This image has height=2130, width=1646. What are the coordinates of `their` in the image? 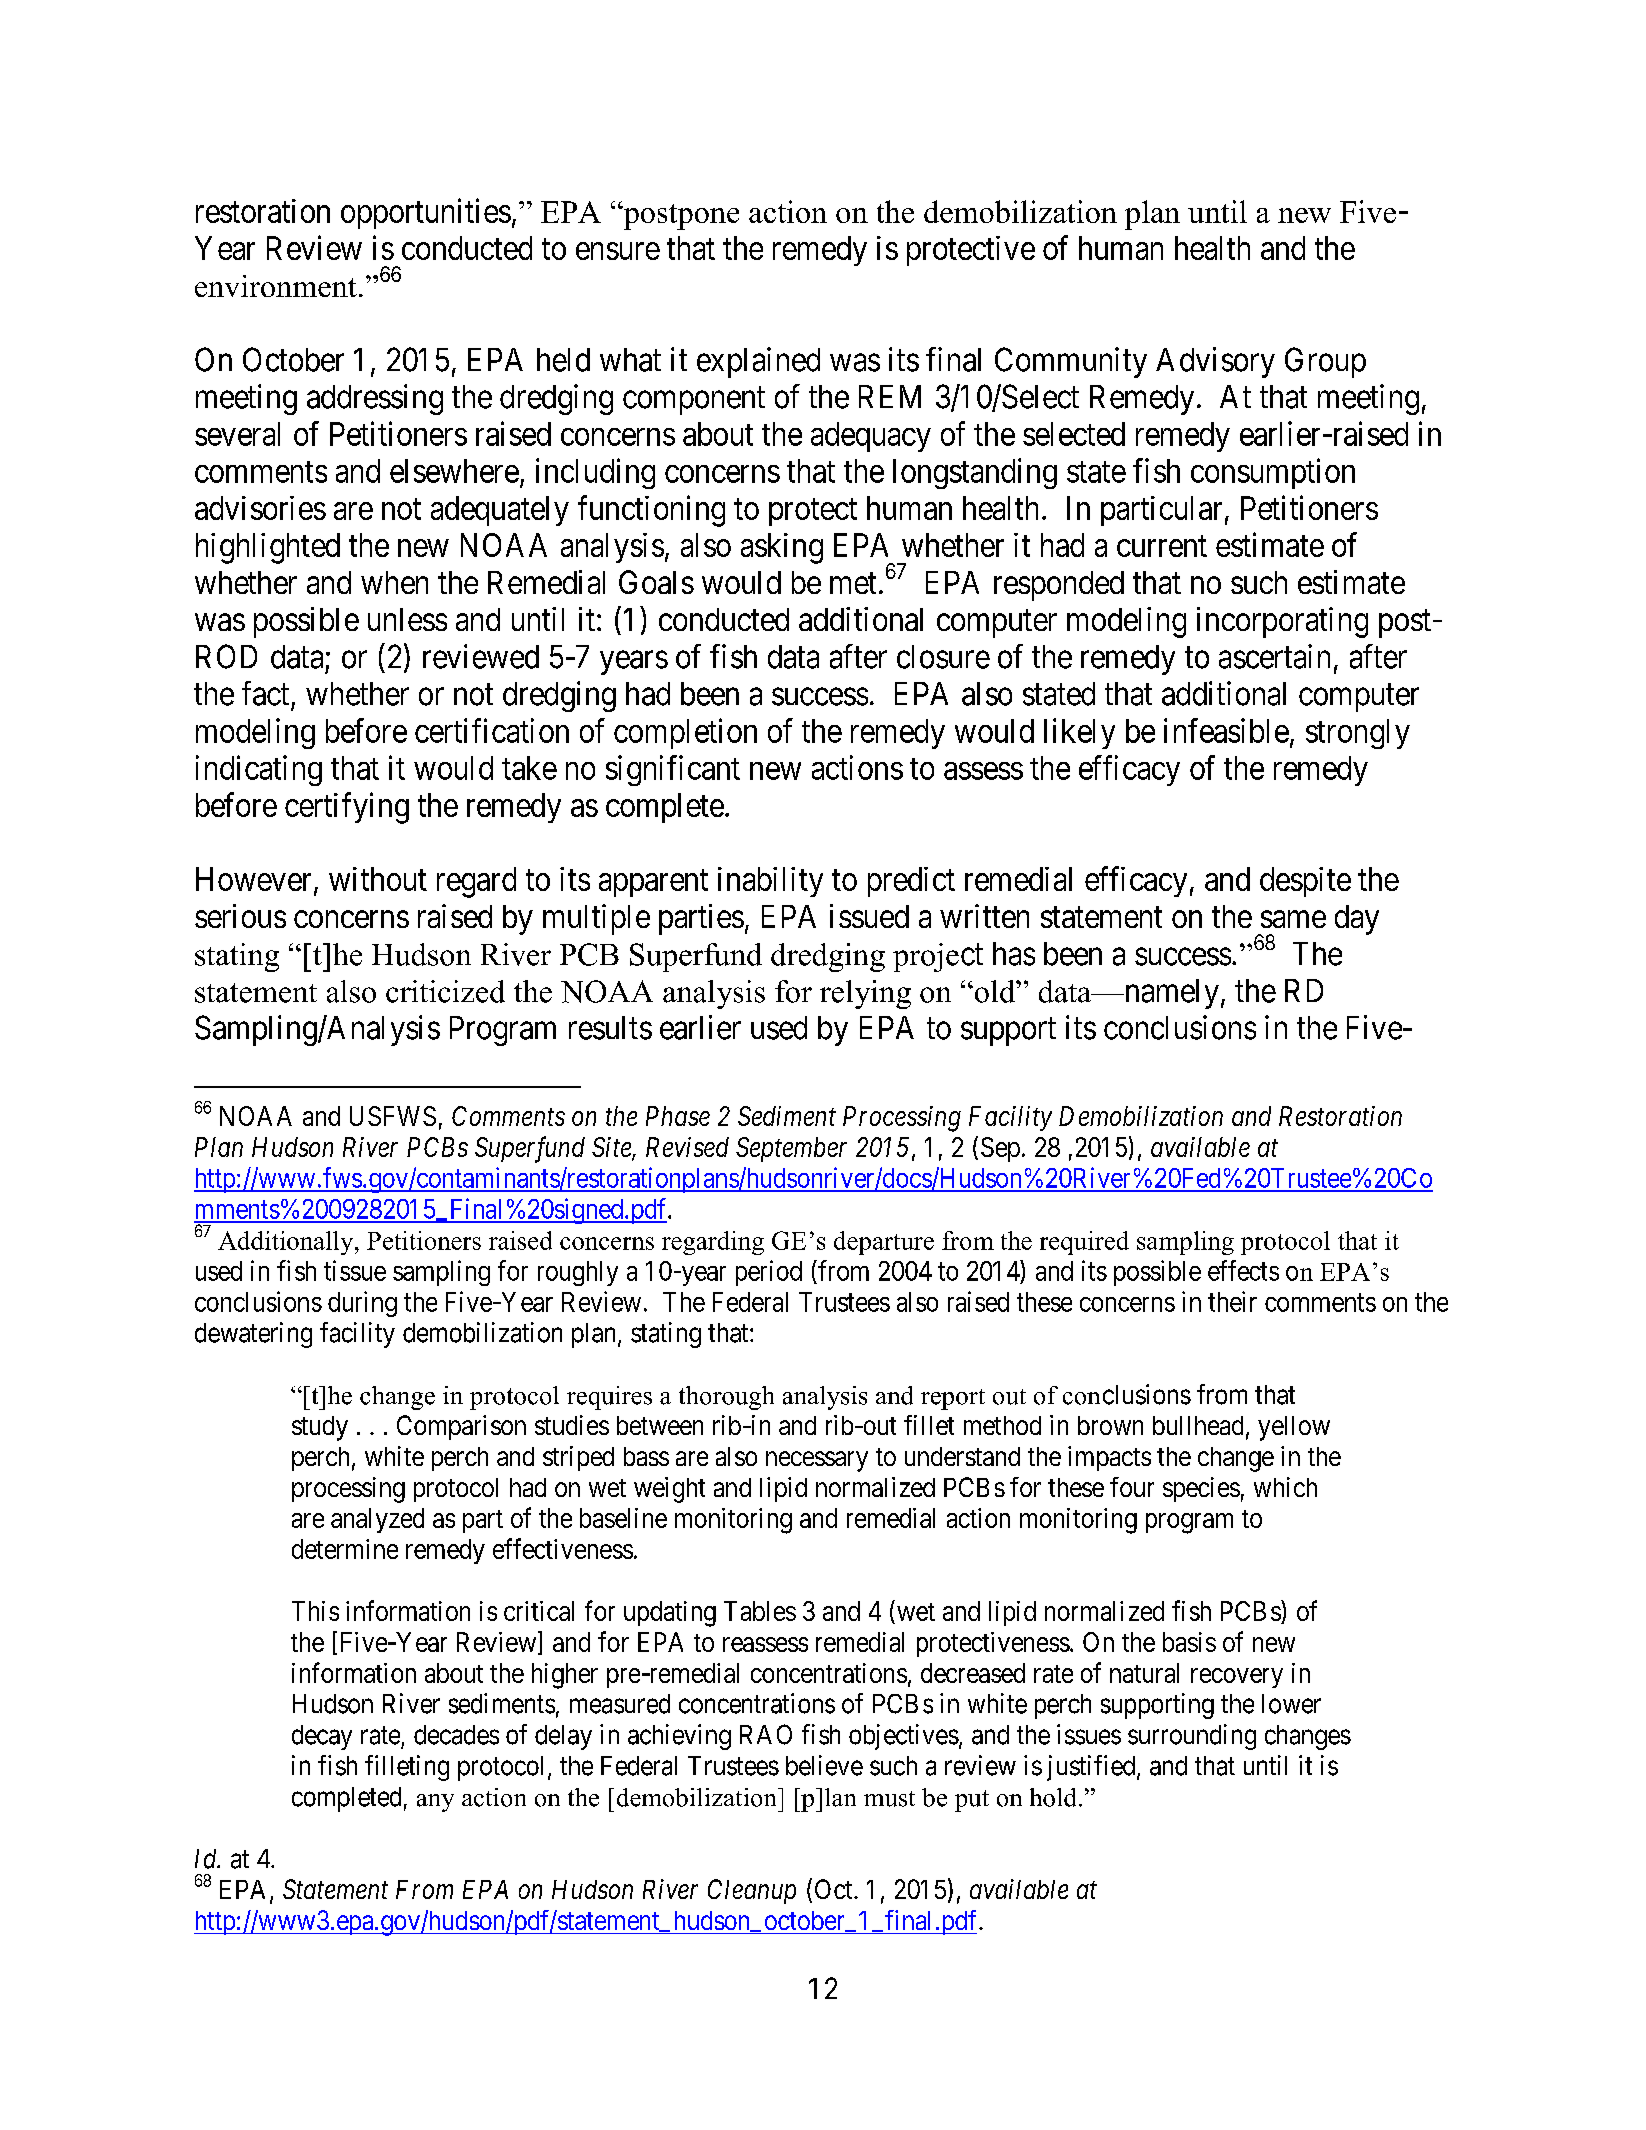 It's located at (1232, 1301).
